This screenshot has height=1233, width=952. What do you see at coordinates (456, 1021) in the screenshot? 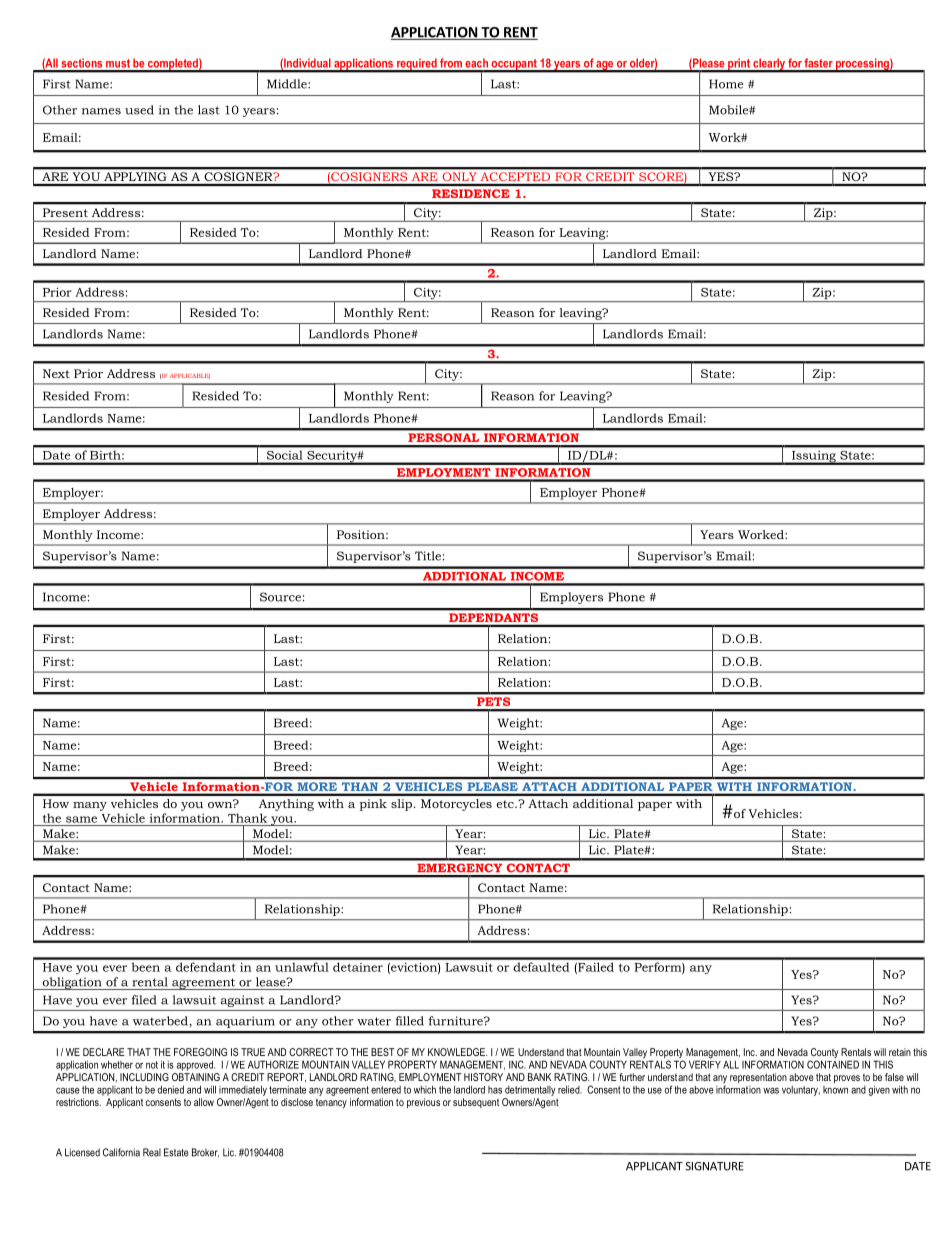
I see `furniture` at bounding box center [456, 1021].
